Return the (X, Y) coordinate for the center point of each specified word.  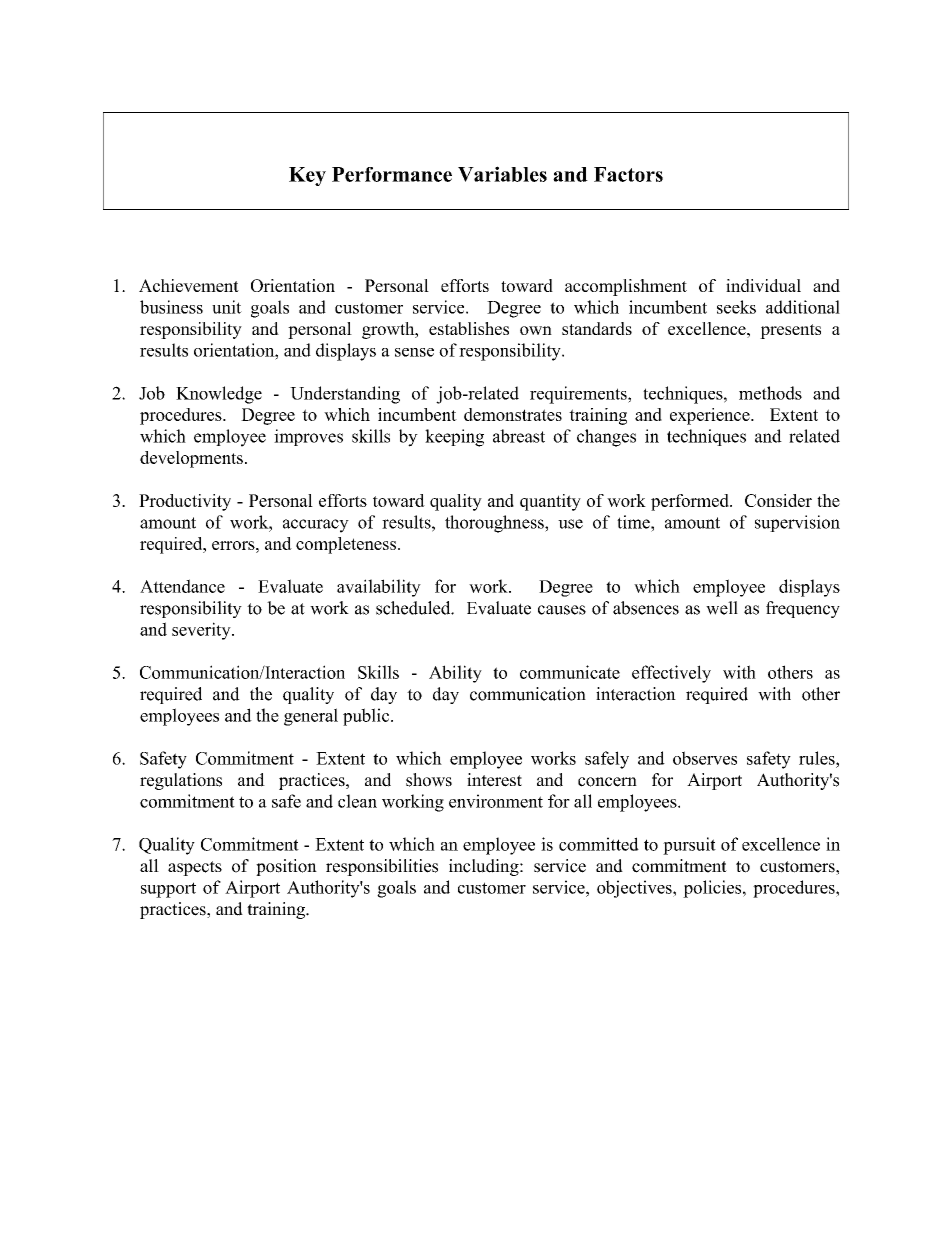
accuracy (316, 526)
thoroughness (495, 524)
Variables (502, 174)
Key (307, 176)
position (286, 867)
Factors (628, 174)
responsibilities (382, 867)
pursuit (689, 846)
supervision (797, 523)
